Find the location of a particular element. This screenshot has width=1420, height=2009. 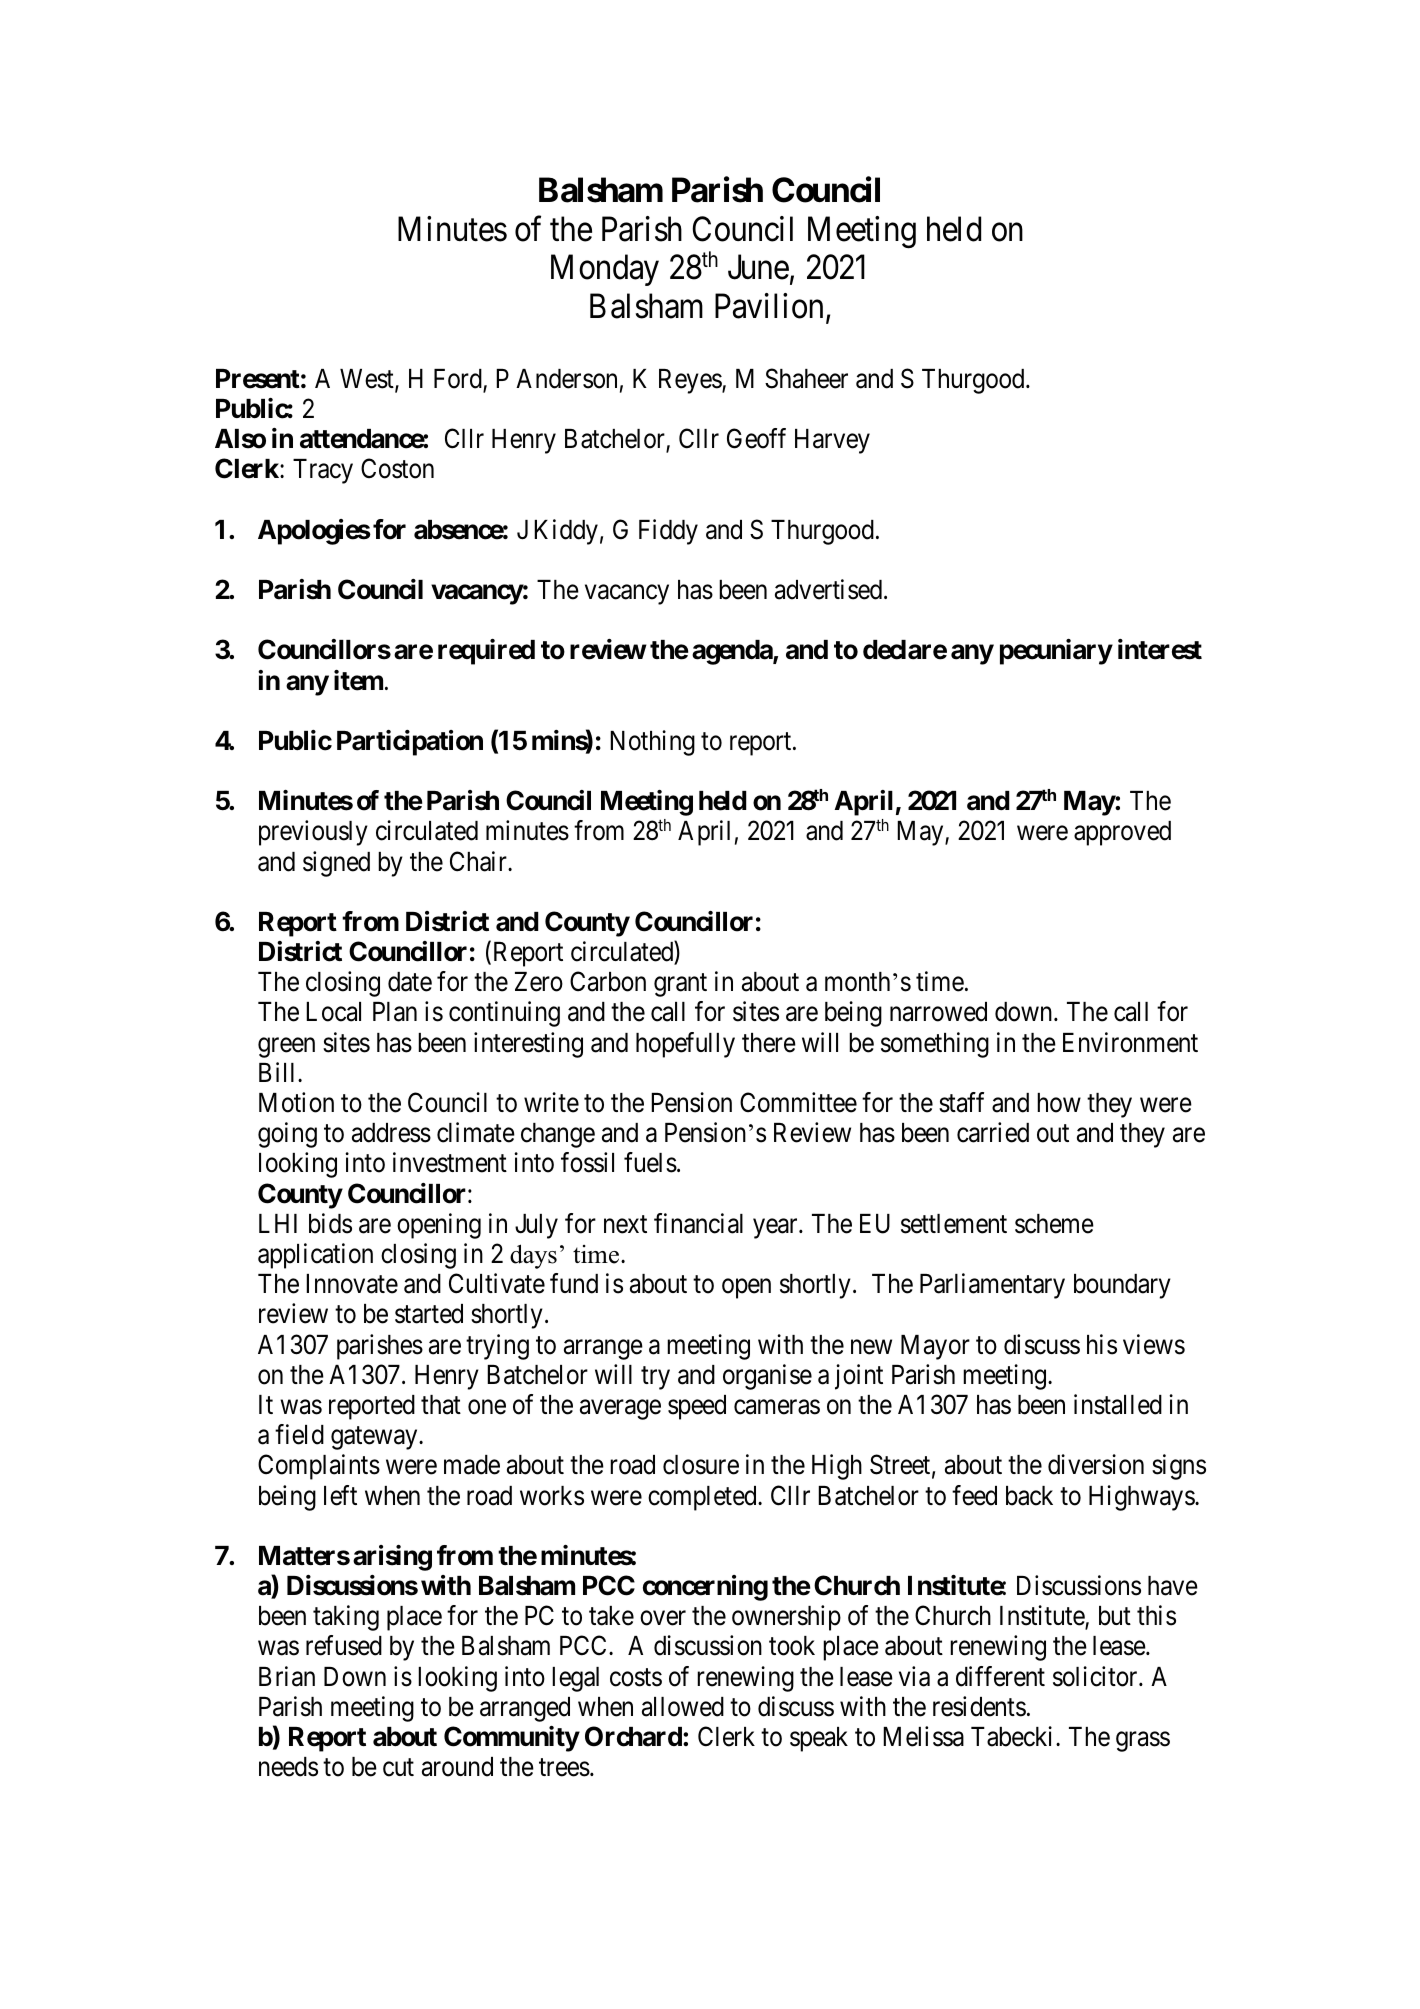

hopefully is located at coordinates (685, 1045).
